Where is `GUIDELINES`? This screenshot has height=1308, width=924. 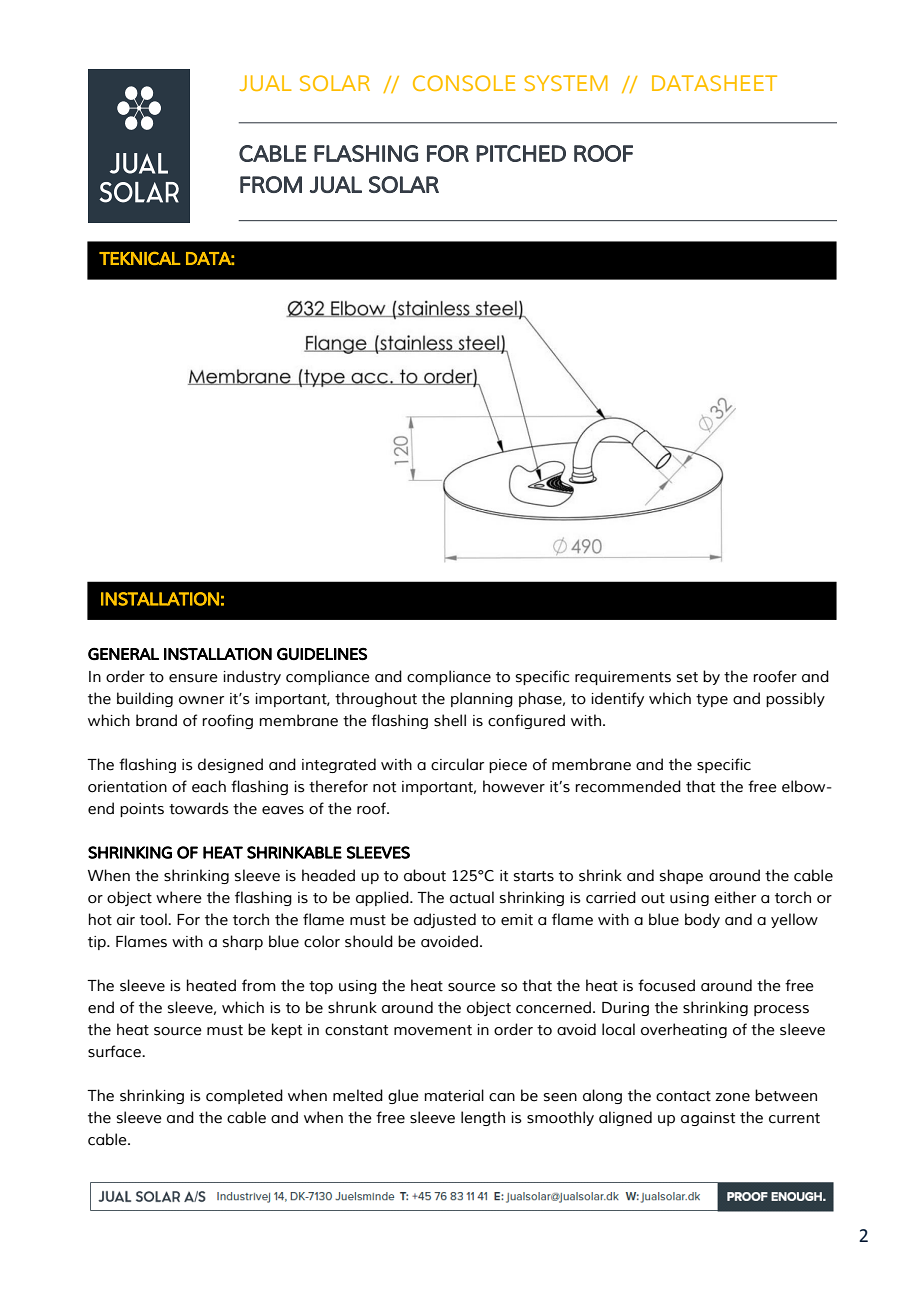
GUIDELINES is located at coordinates (322, 654).
